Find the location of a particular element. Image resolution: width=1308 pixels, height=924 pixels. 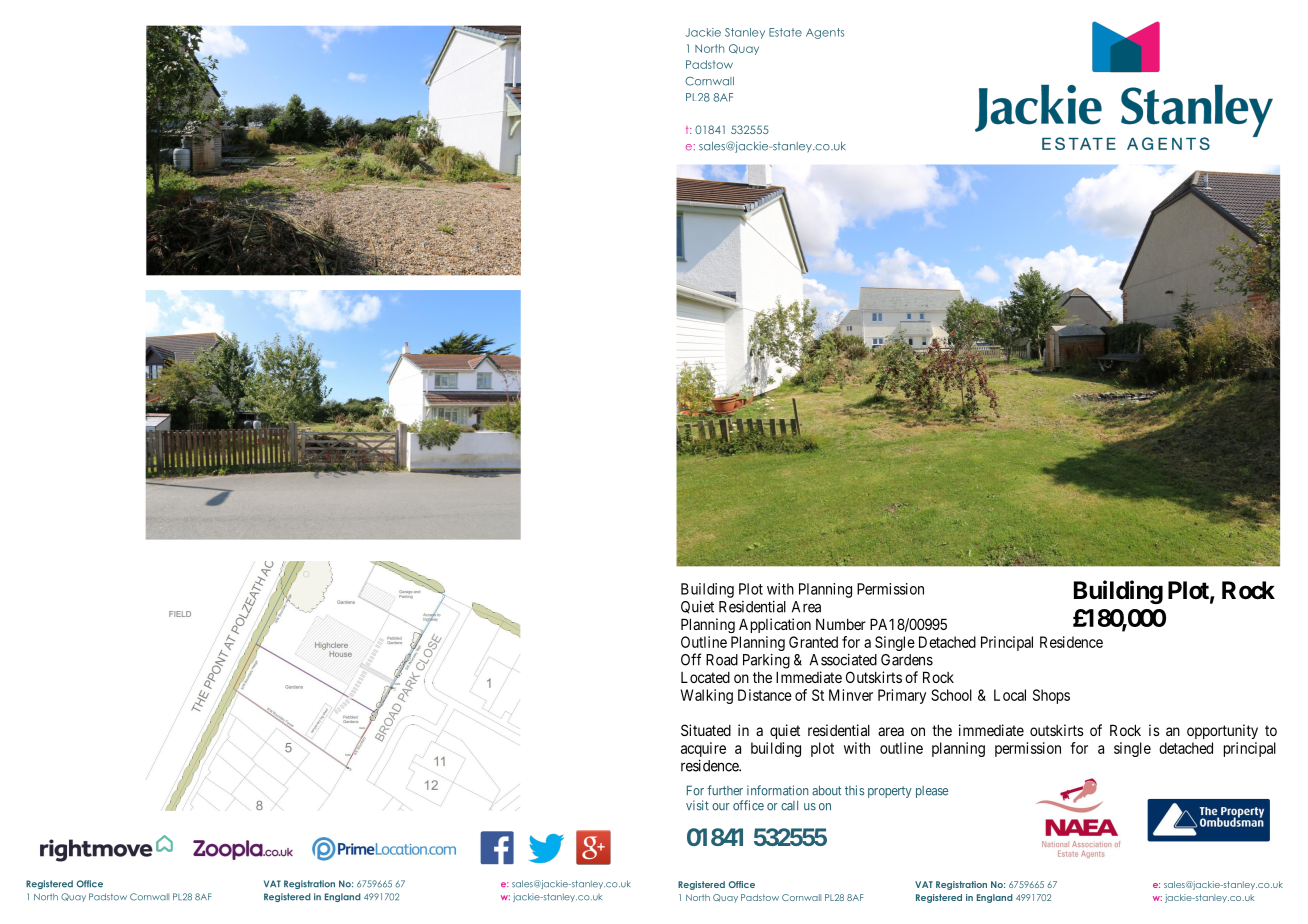

Gardens is located at coordinates (907, 660).
